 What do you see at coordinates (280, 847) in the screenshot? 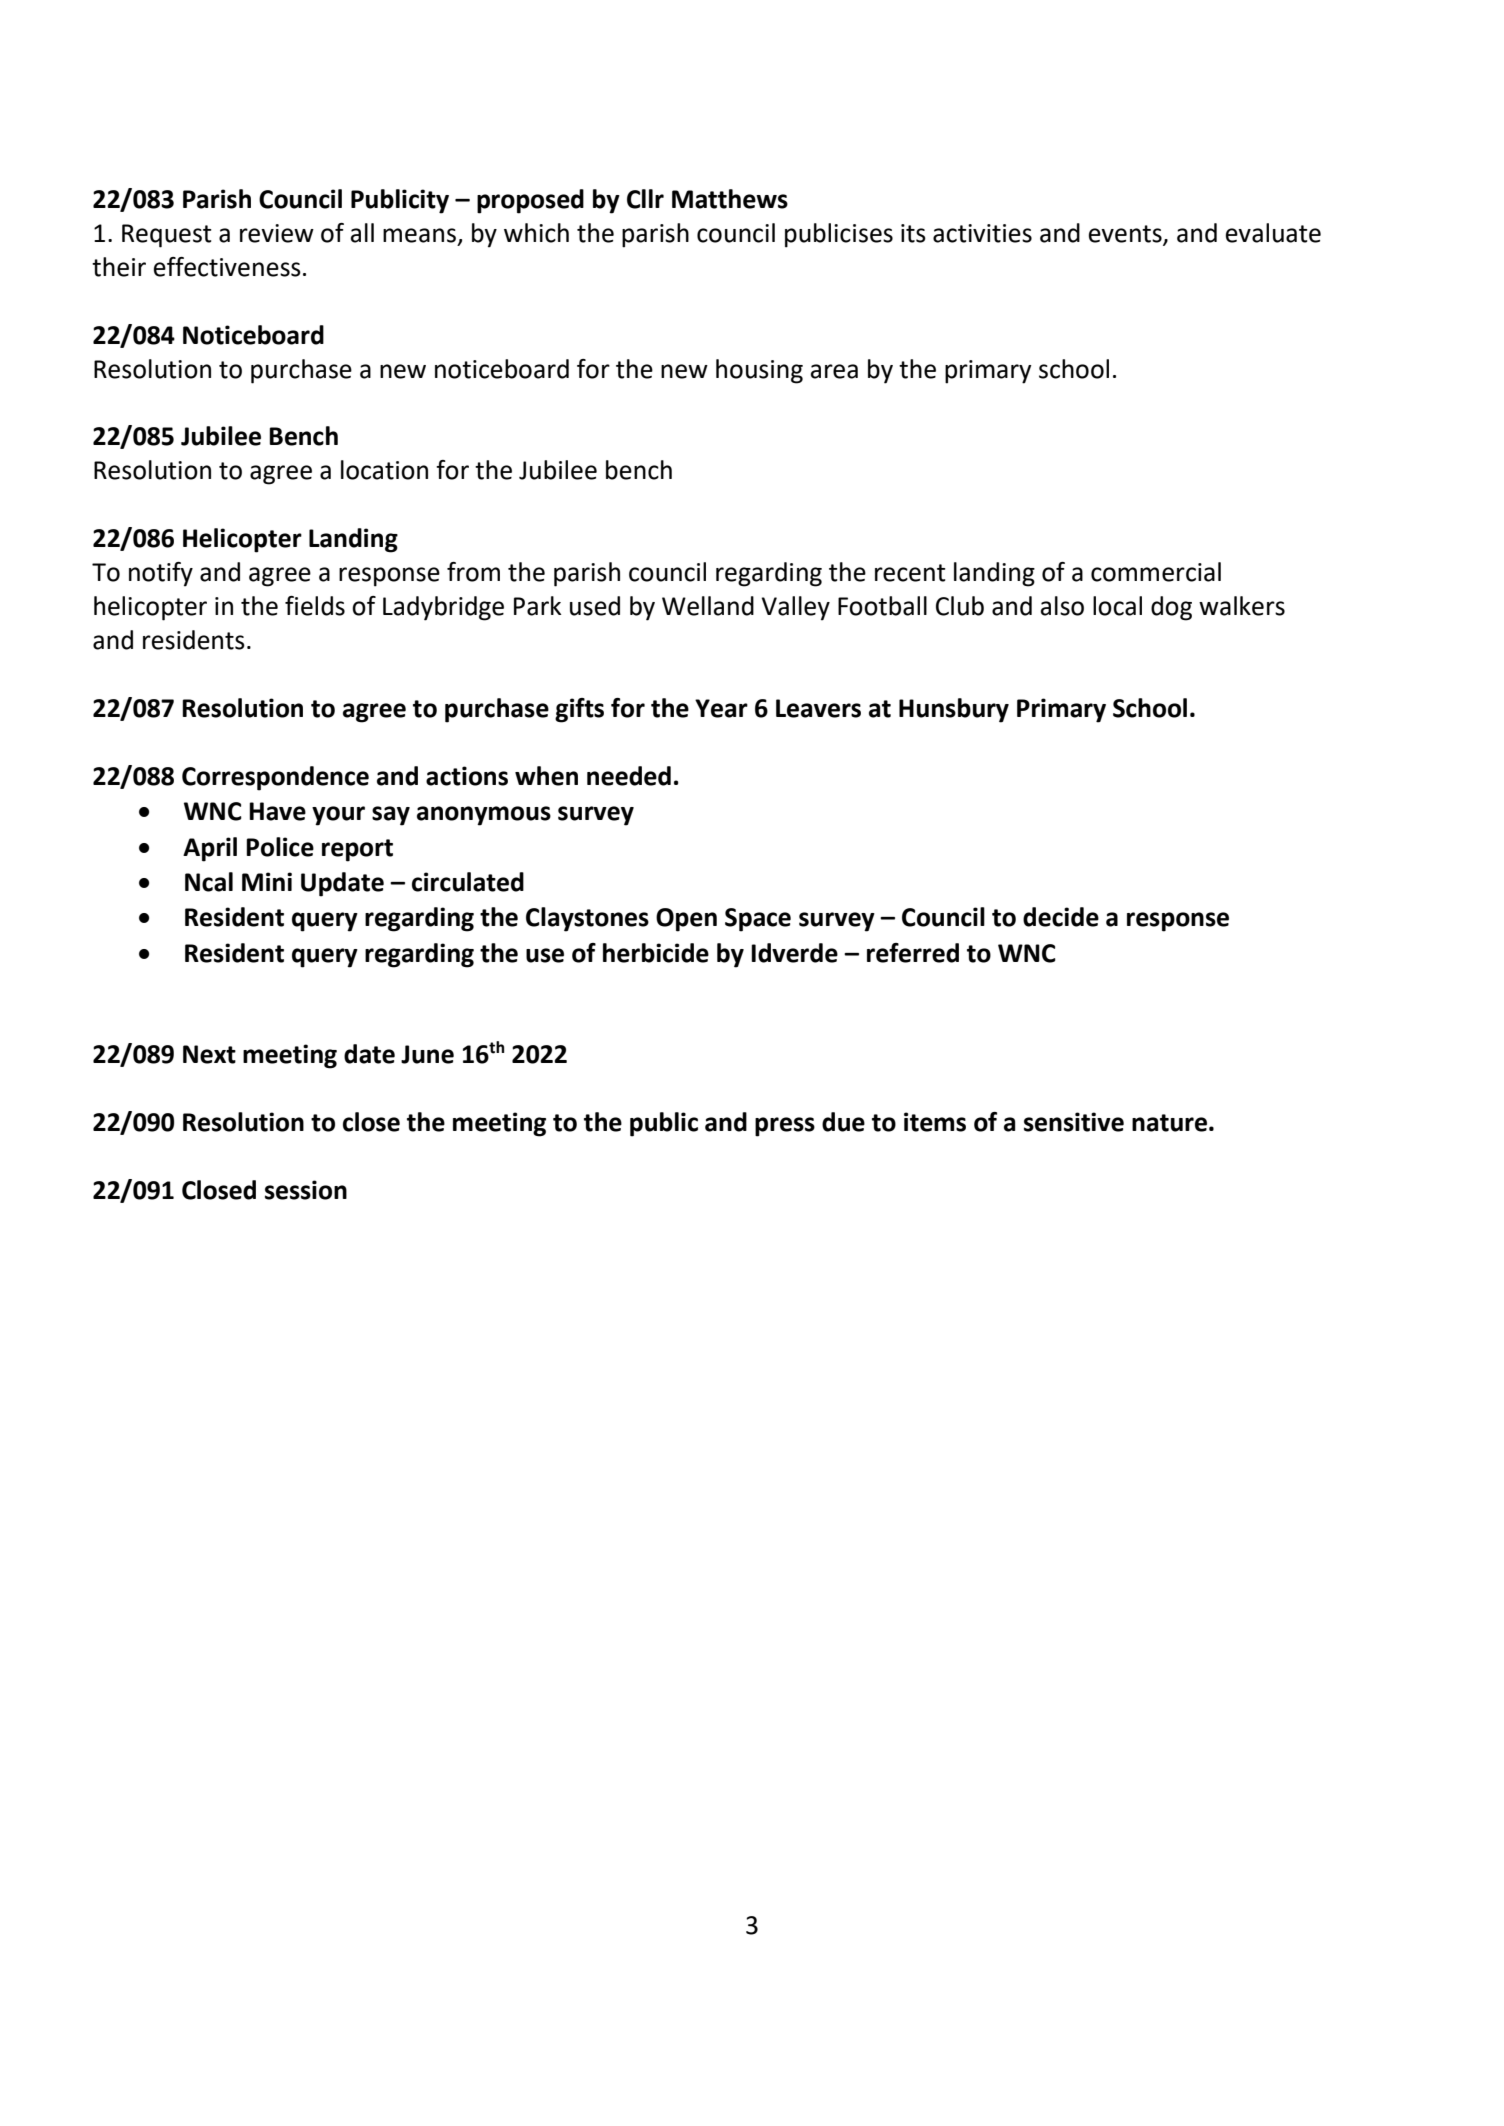
I see `Police` at bounding box center [280, 847].
